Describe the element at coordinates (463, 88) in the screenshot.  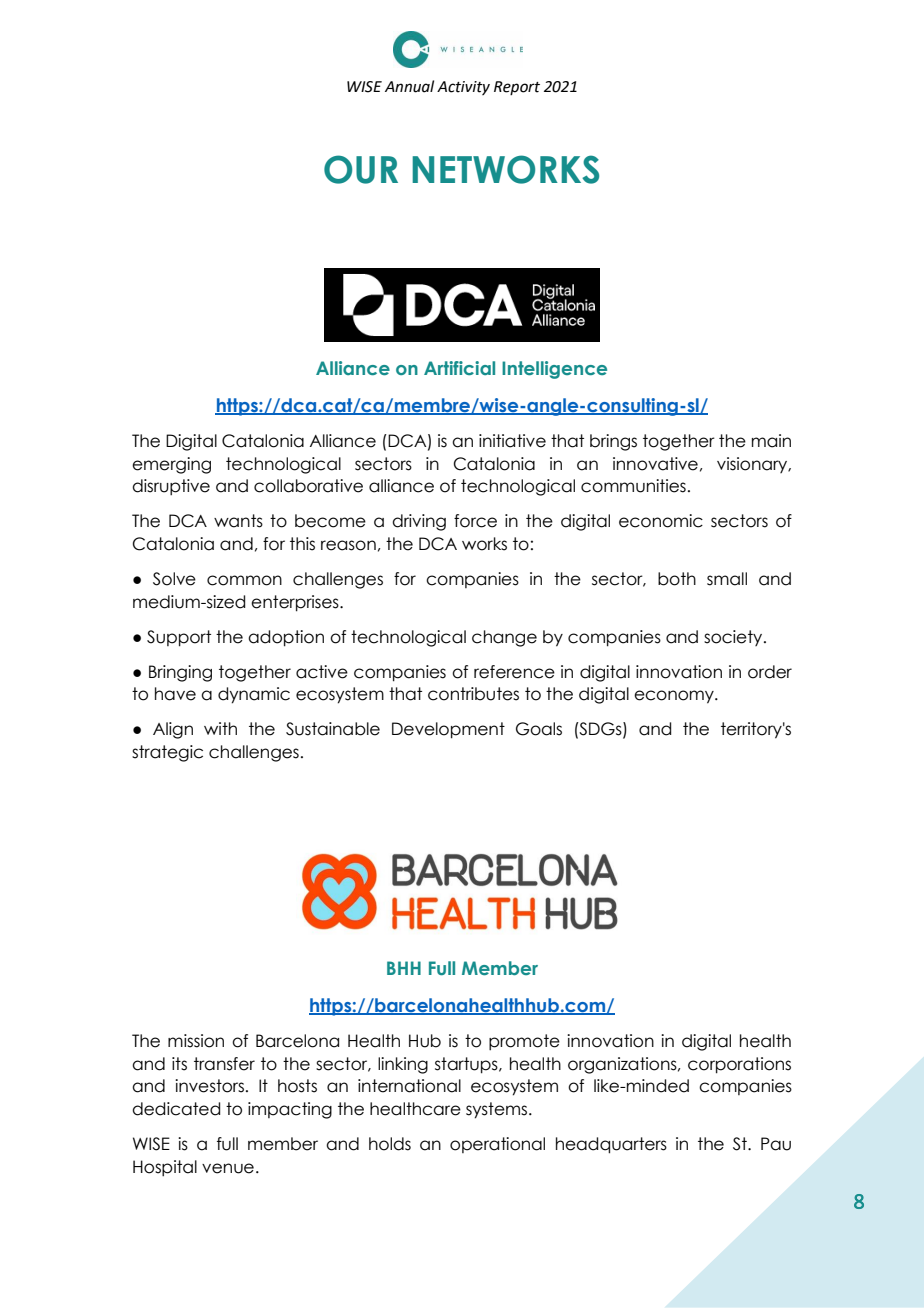
I see `Activity` at that location.
